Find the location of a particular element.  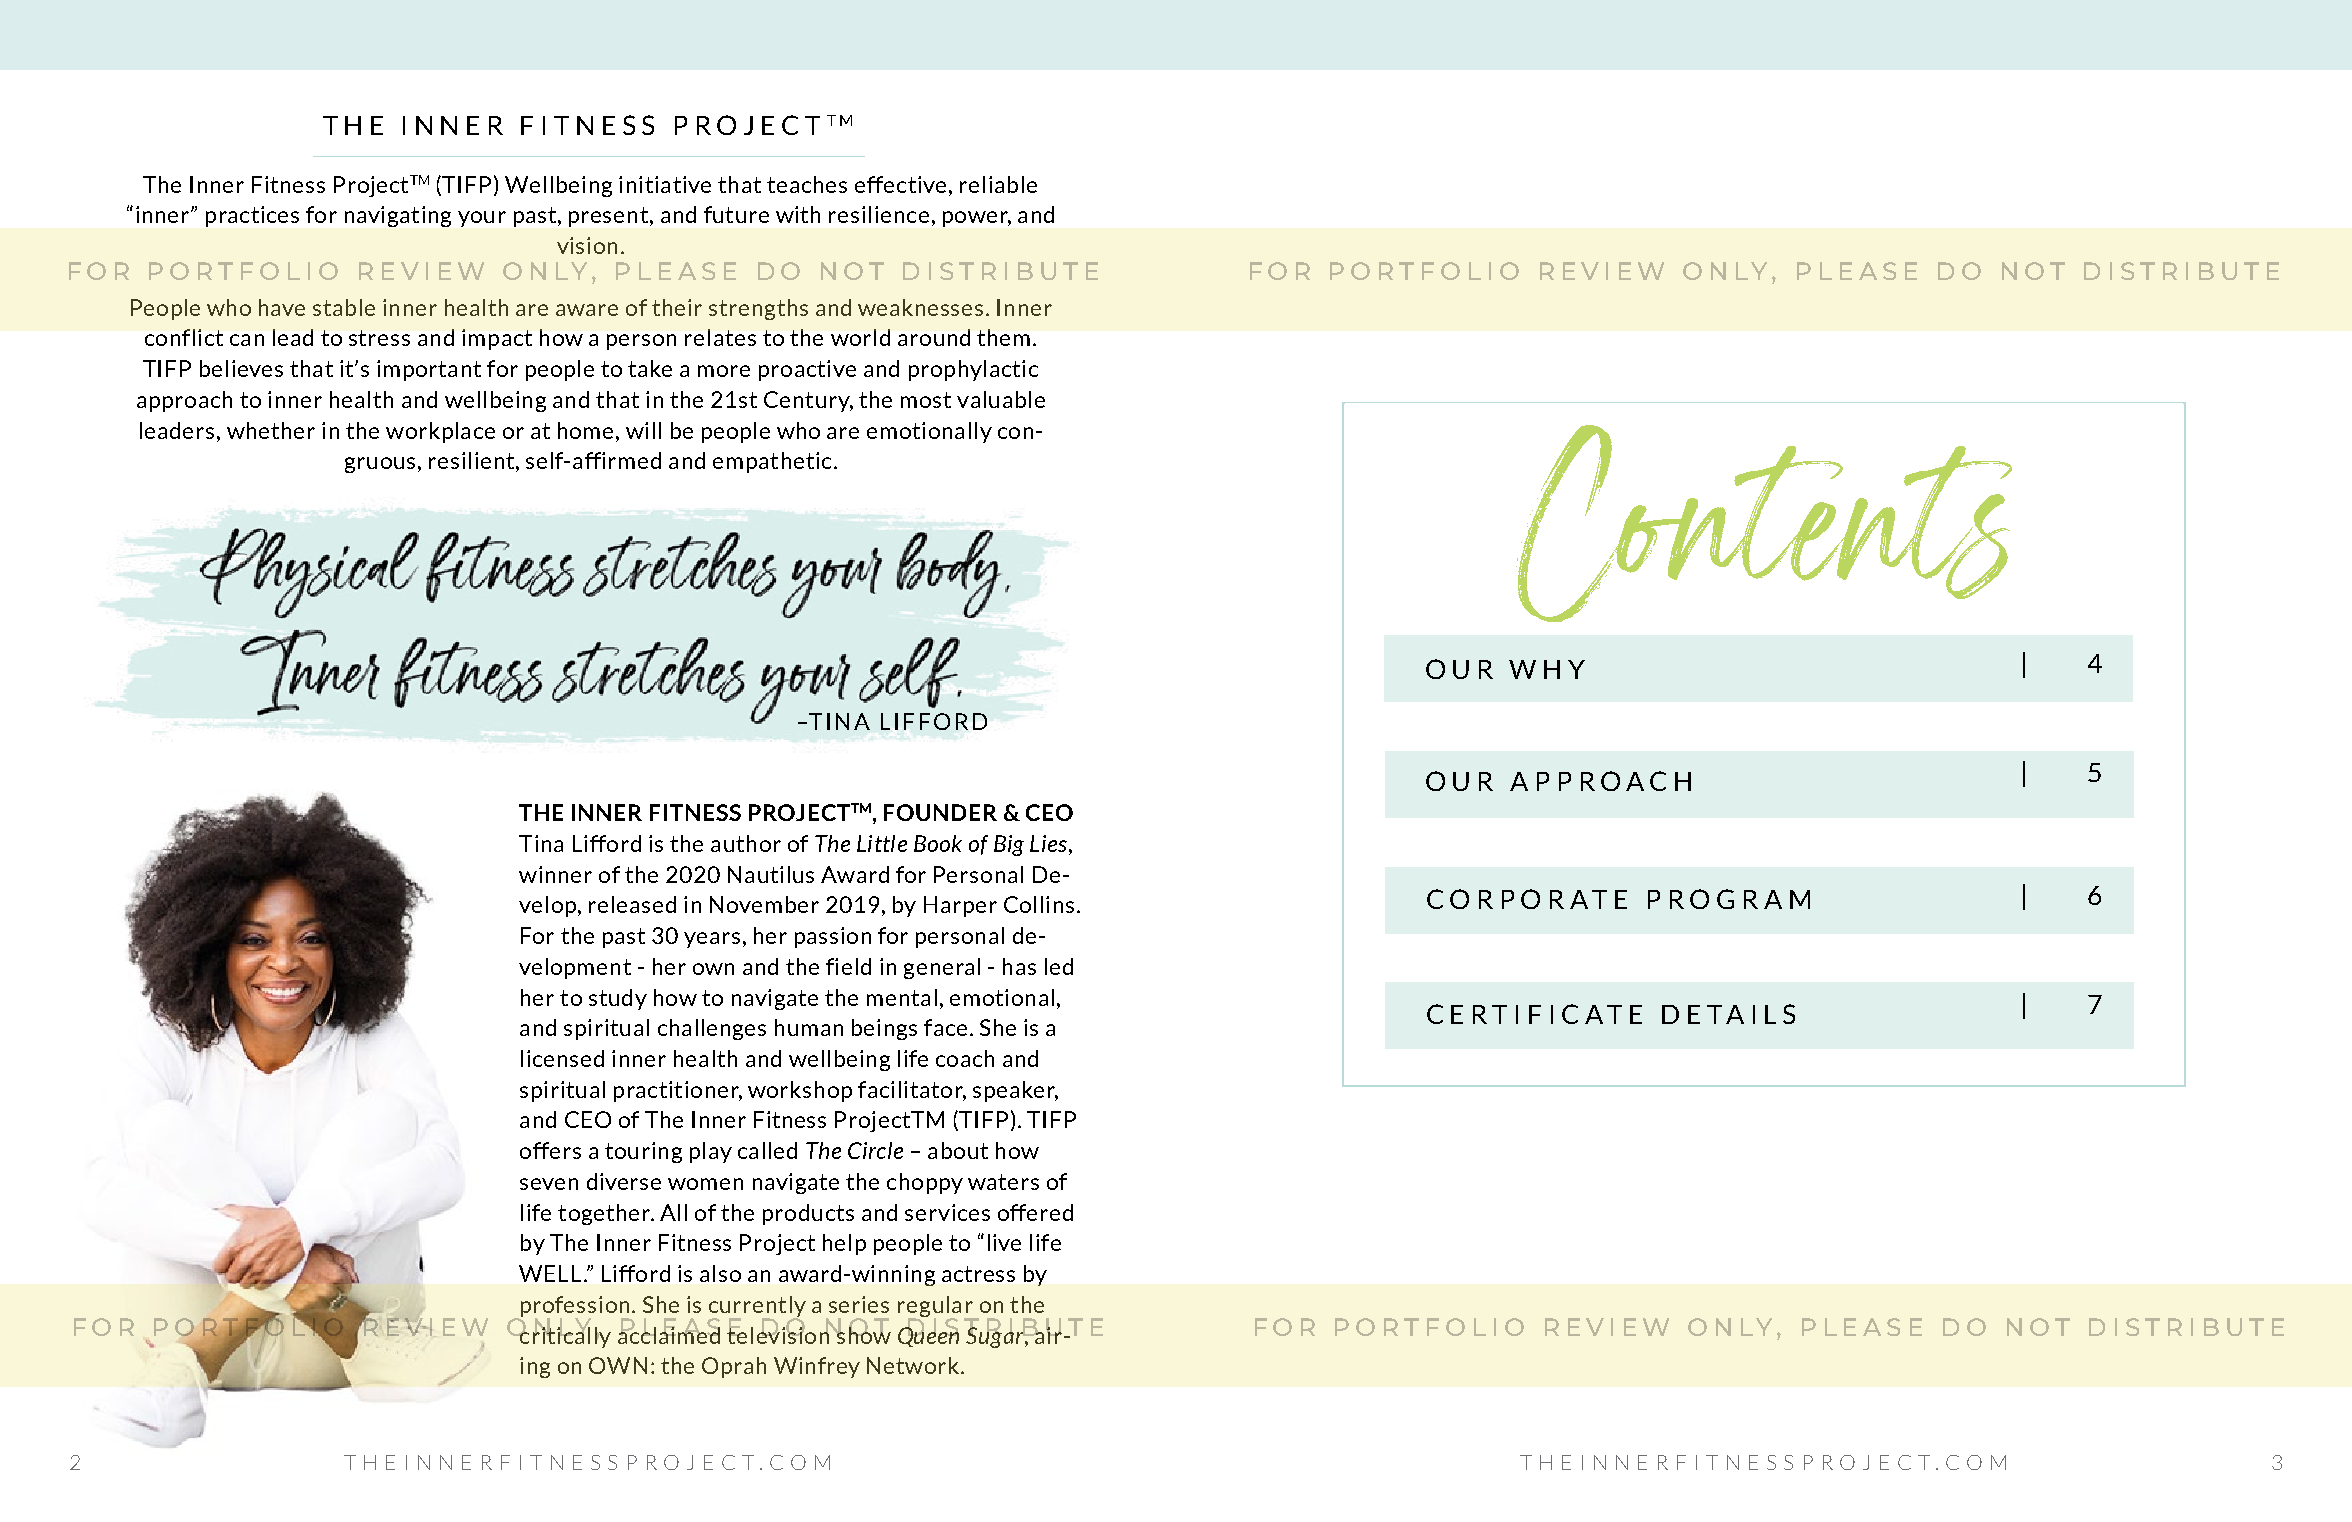

critically is located at coordinates (564, 1336).
